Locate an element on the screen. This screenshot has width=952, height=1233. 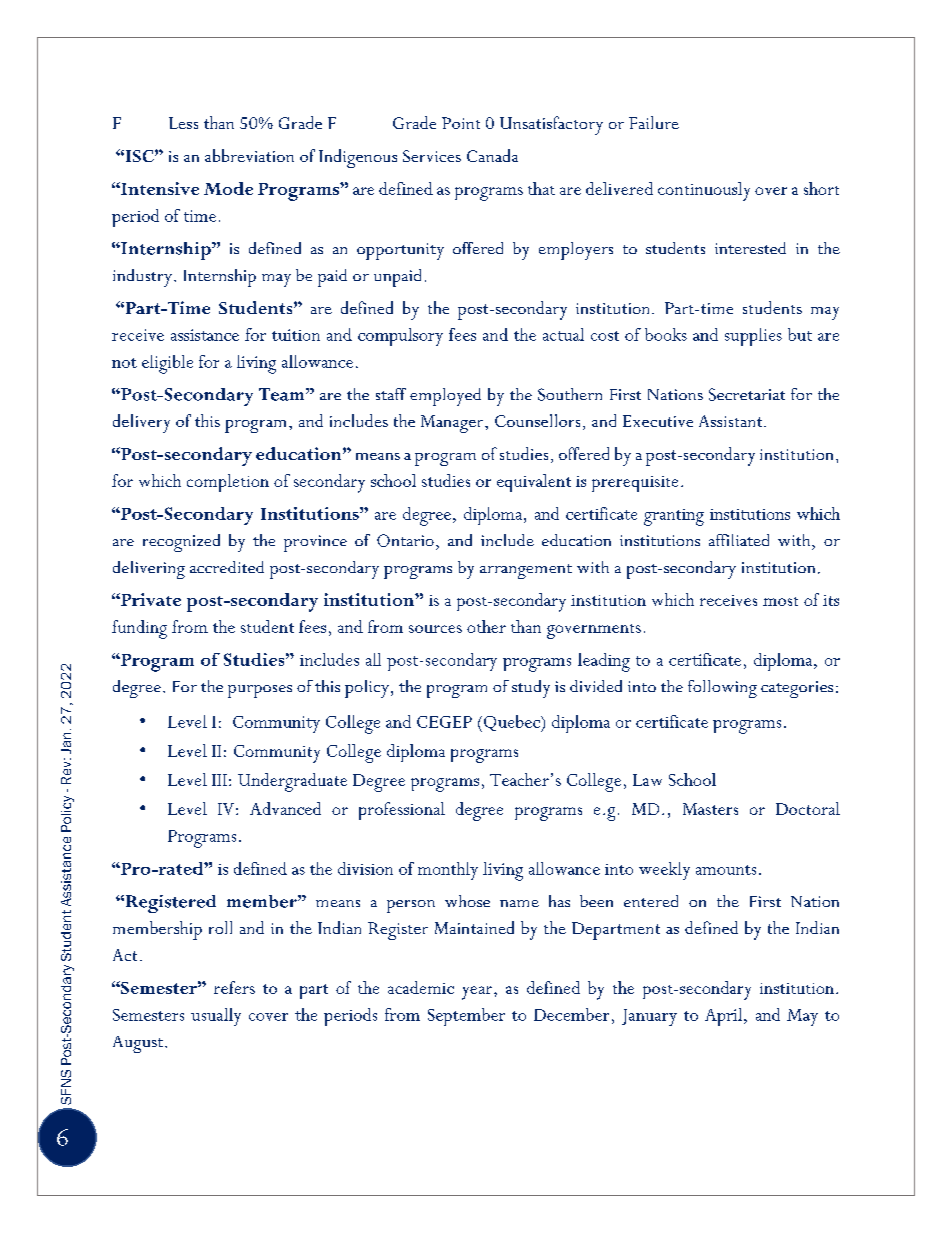
Canada is located at coordinates (492, 155).
